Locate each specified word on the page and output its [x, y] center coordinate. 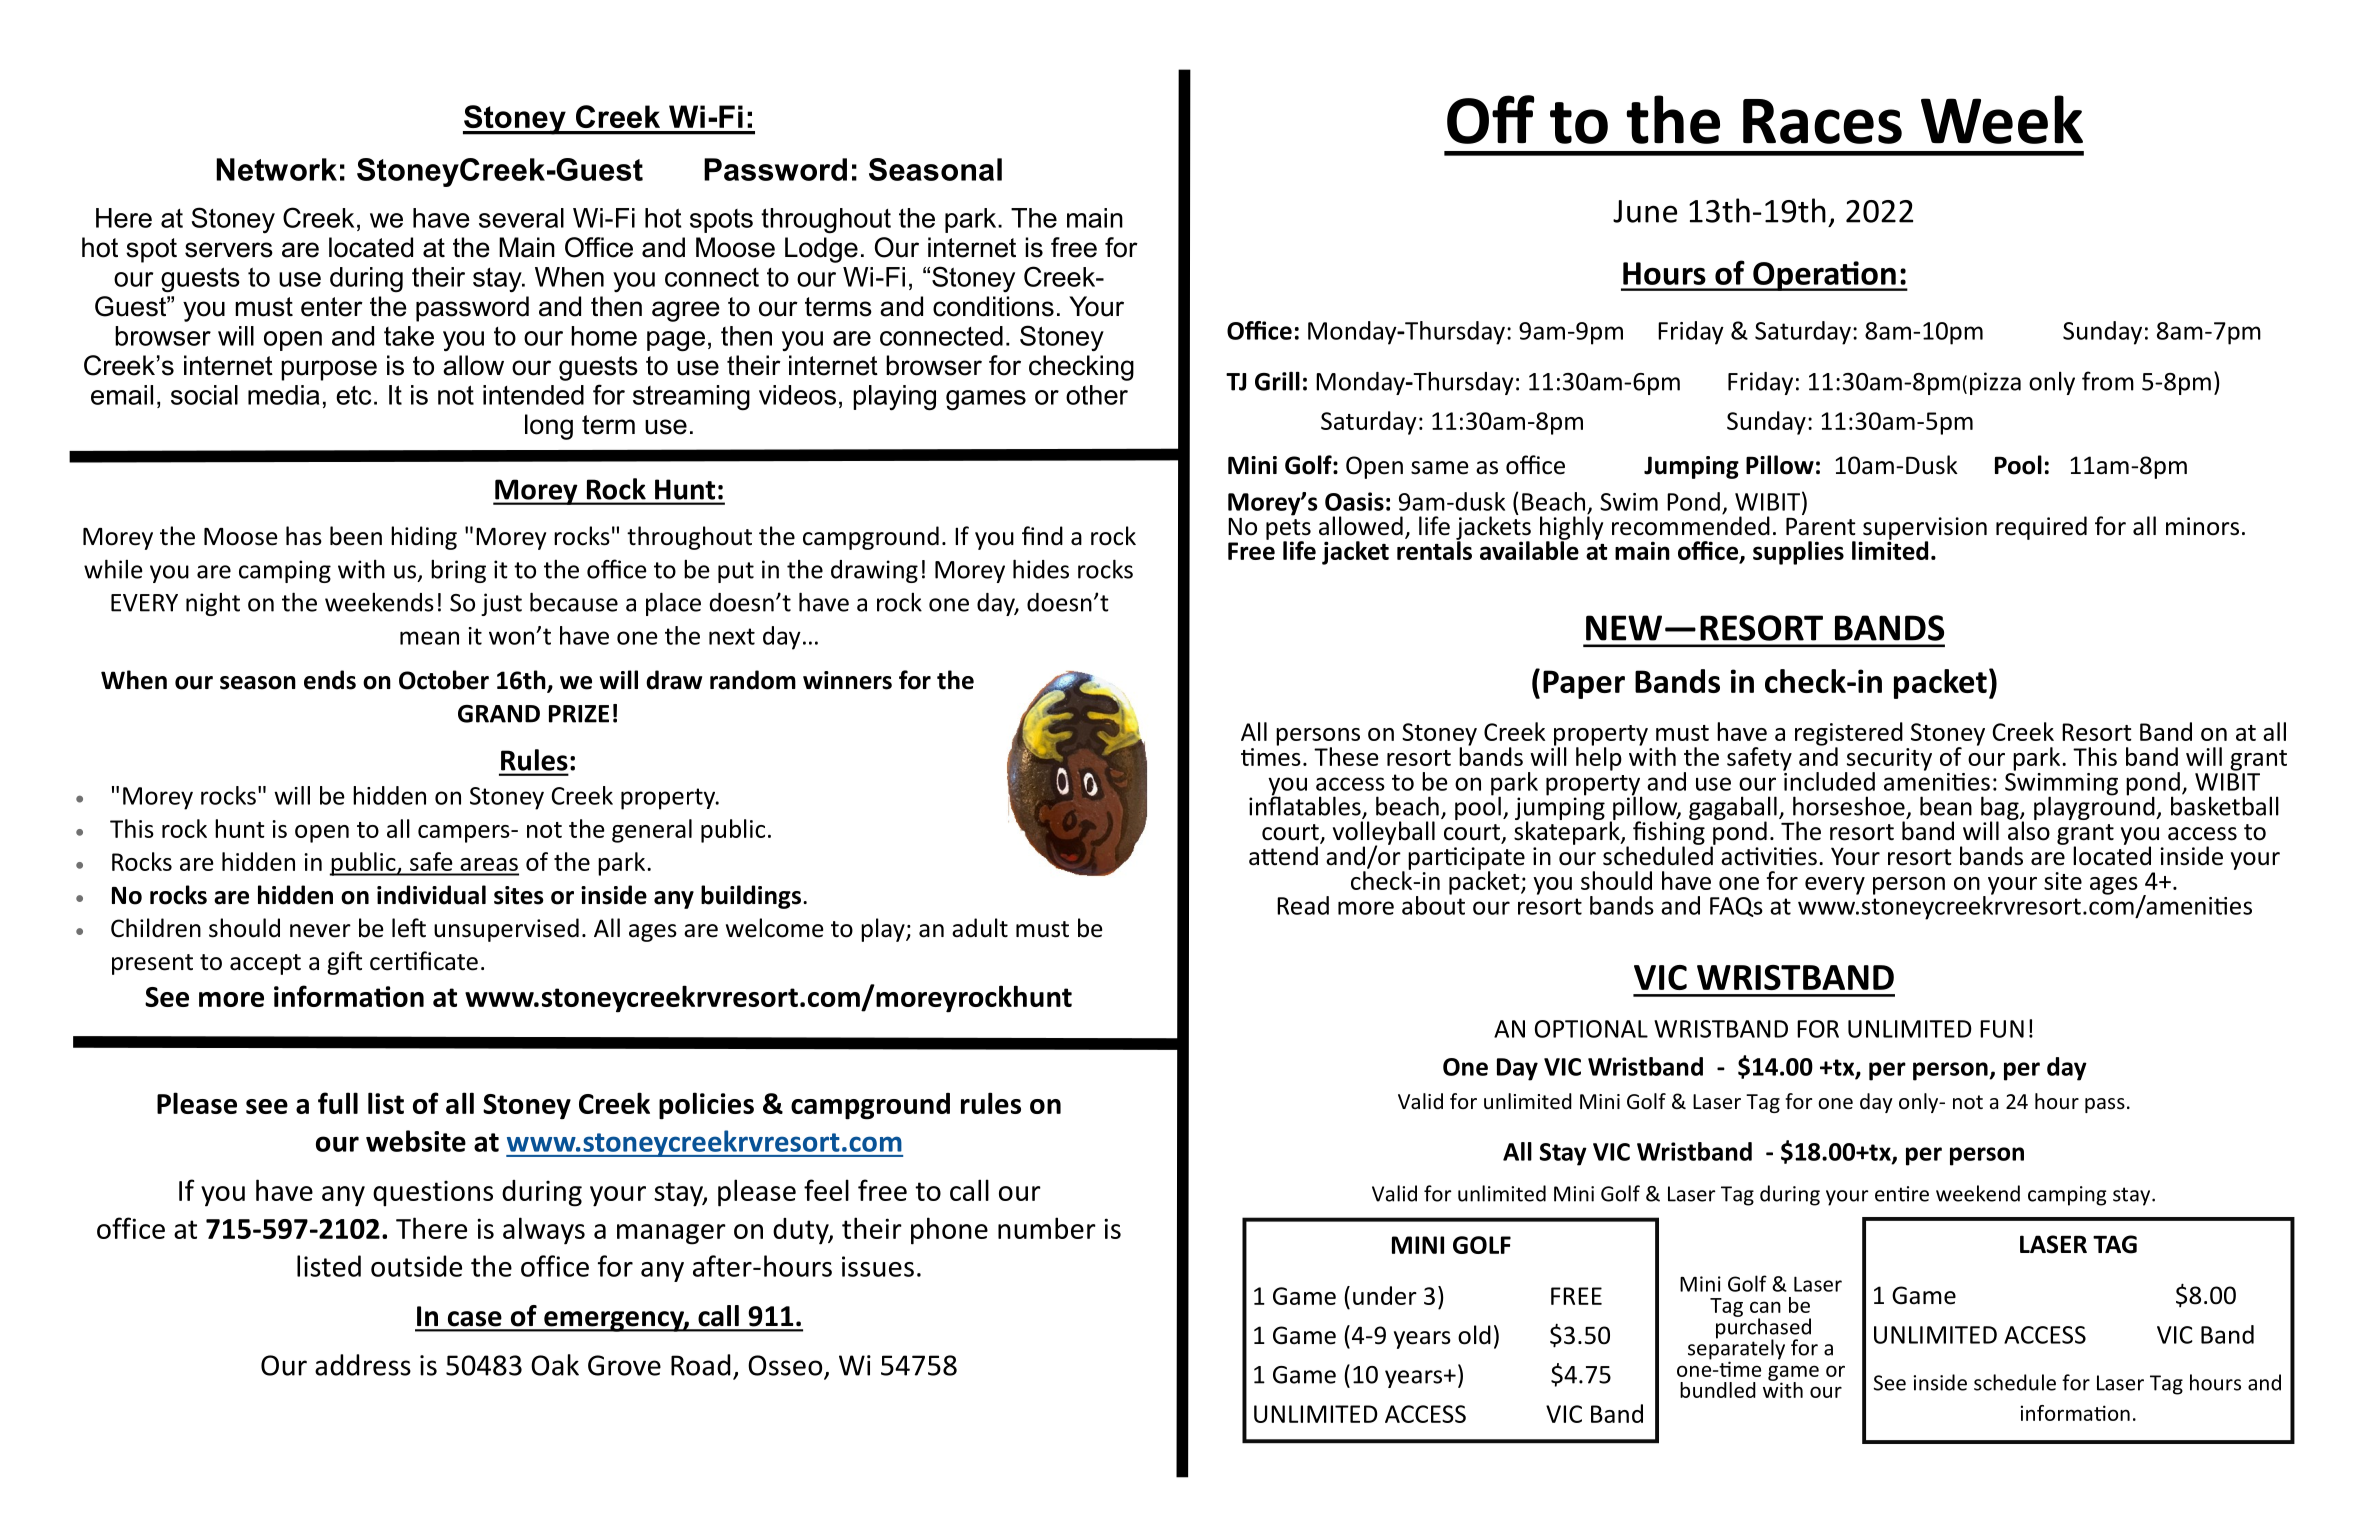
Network [276, 169]
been [356, 536]
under [1385, 1295]
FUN [2002, 1029]
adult [980, 928]
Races [1822, 121]
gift [344, 963]
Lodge [821, 250]
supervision [1925, 529]
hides [1041, 569]
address [363, 1365]
